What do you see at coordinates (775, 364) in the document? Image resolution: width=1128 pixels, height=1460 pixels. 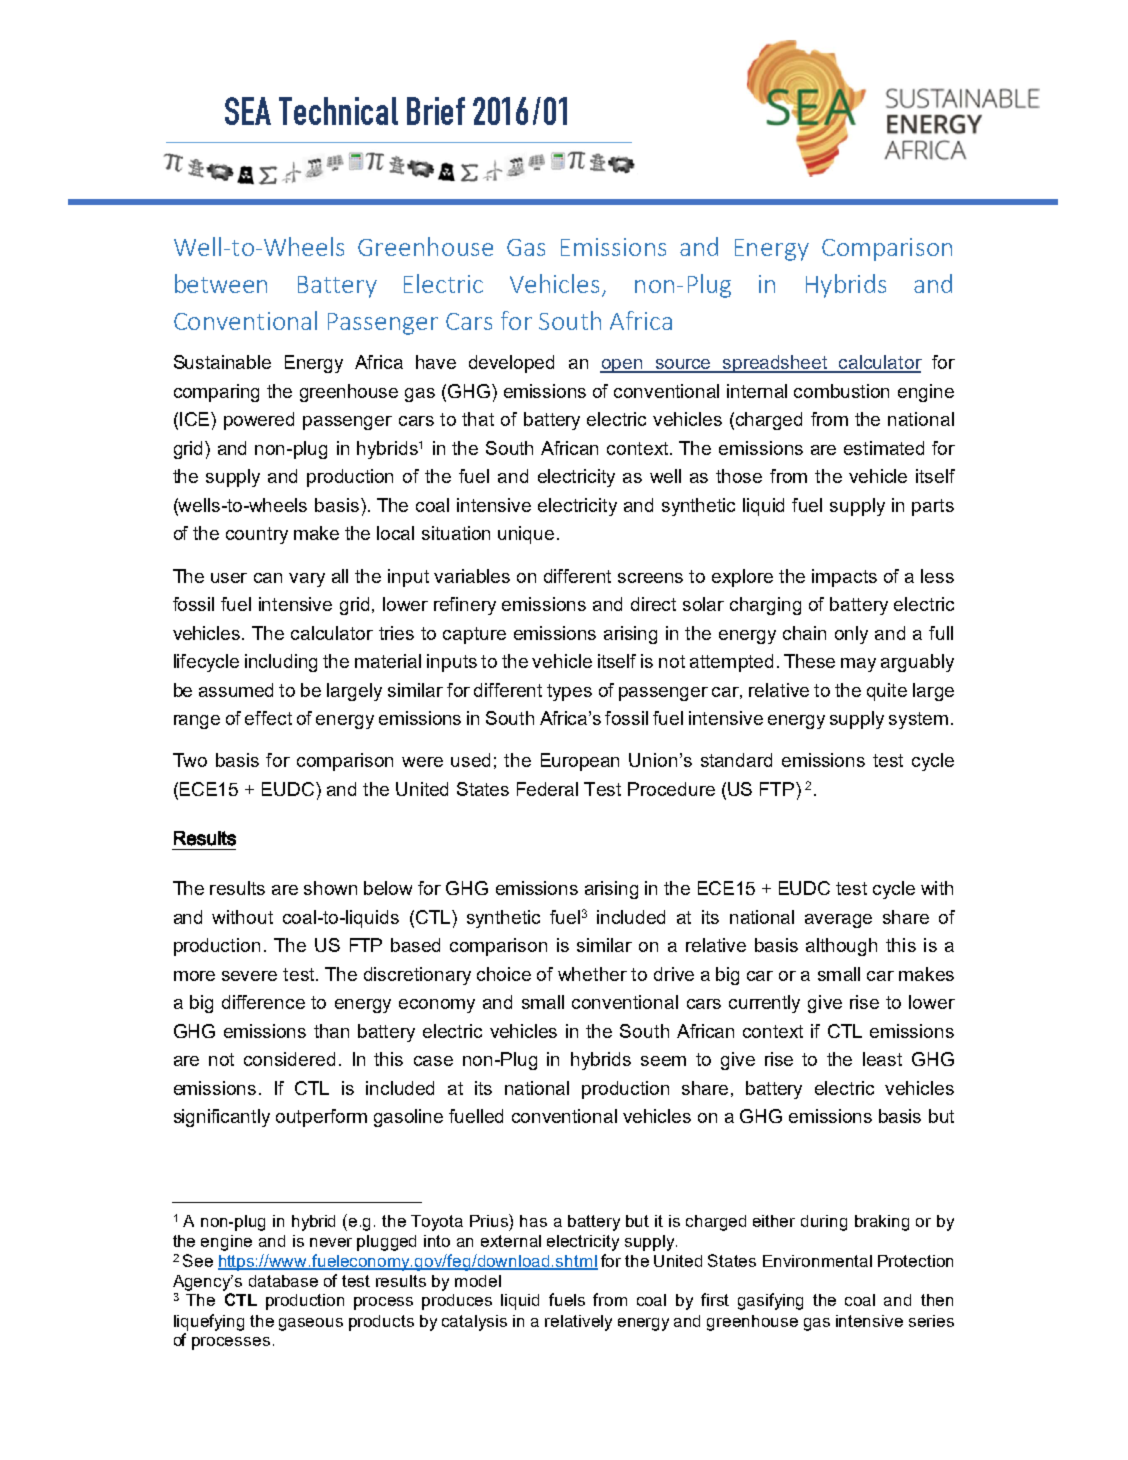 I see `spreadsheet` at bounding box center [775, 364].
